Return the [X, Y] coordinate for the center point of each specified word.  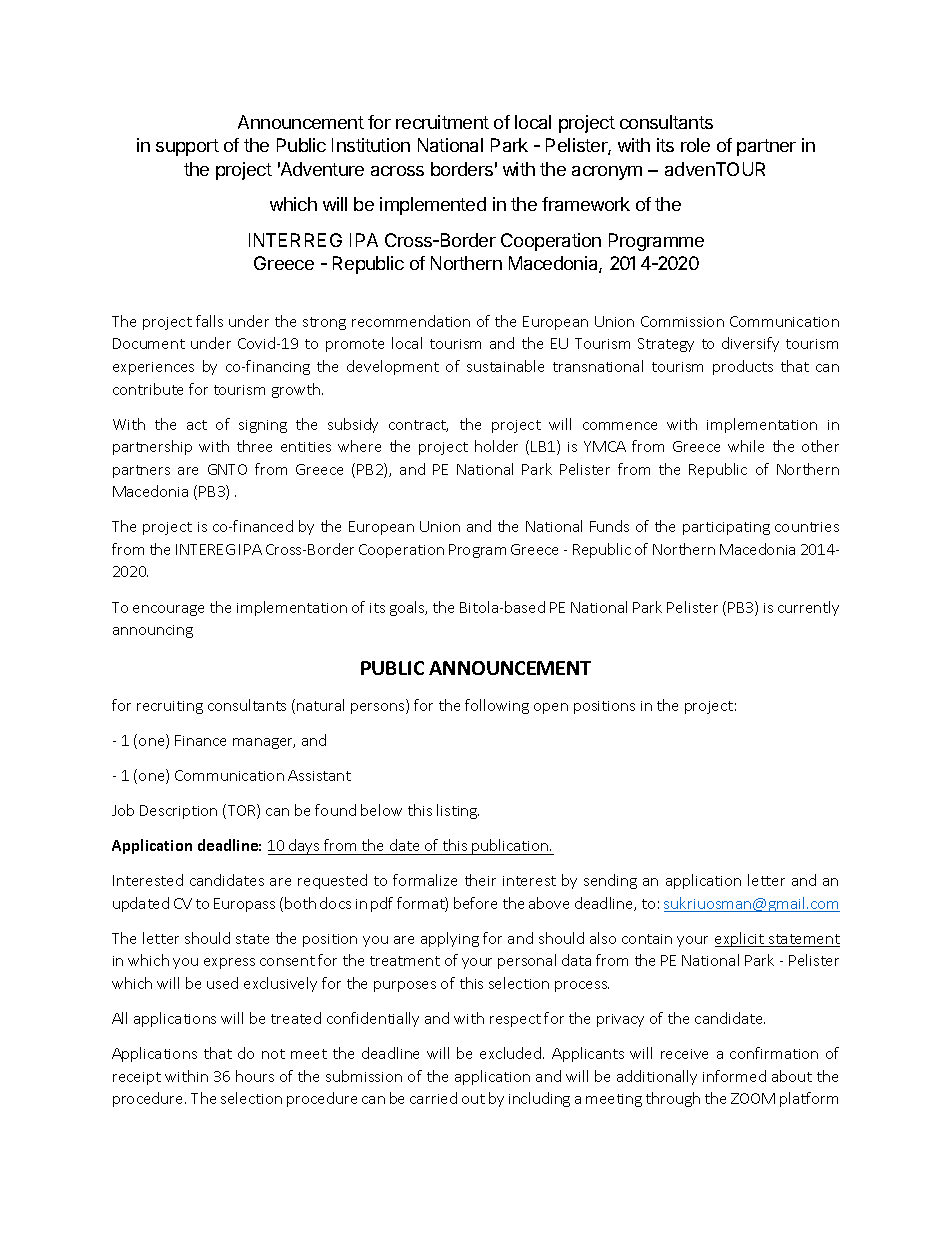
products [743, 367]
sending [610, 881]
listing [458, 811]
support [187, 147]
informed [734, 1076]
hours [255, 1076]
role [695, 145]
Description [178, 812]
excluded [512, 1053]
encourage [168, 610]
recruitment [442, 122]
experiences [153, 368]
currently [808, 608]
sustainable [505, 366]
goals [408, 608]
